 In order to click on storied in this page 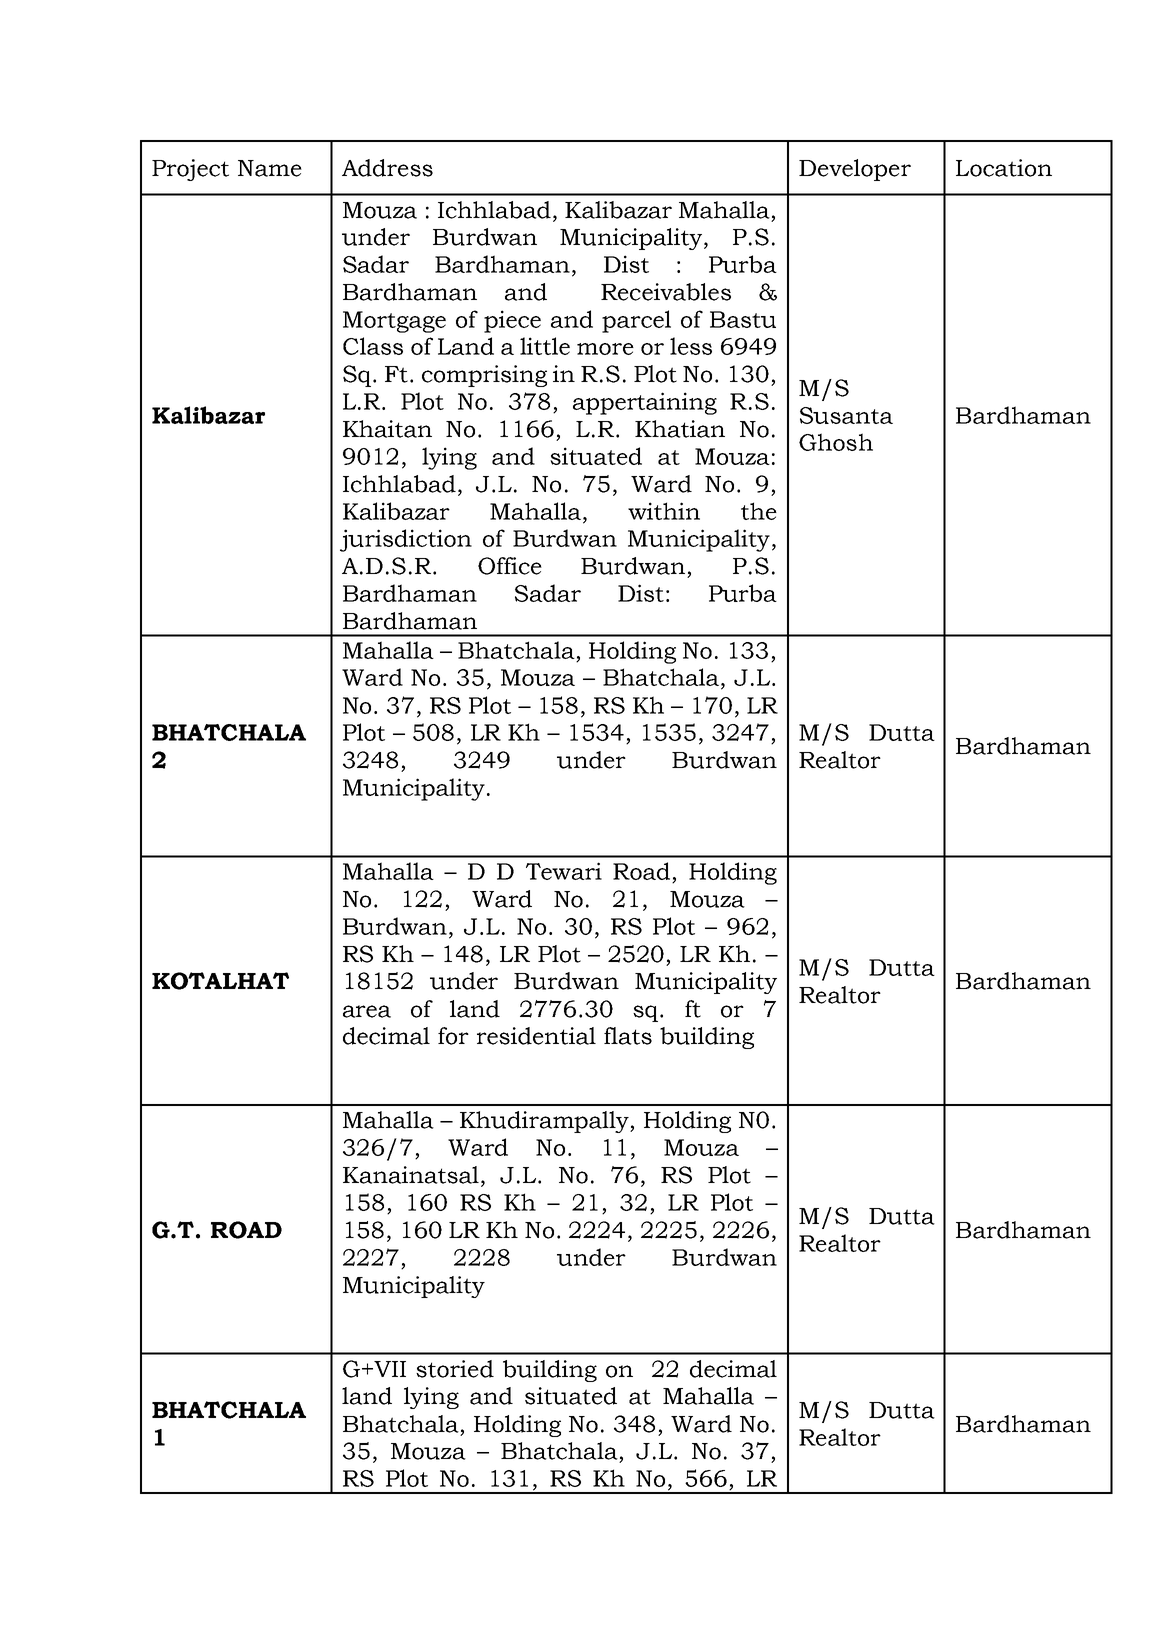, I will do `click(455, 1369)`.
